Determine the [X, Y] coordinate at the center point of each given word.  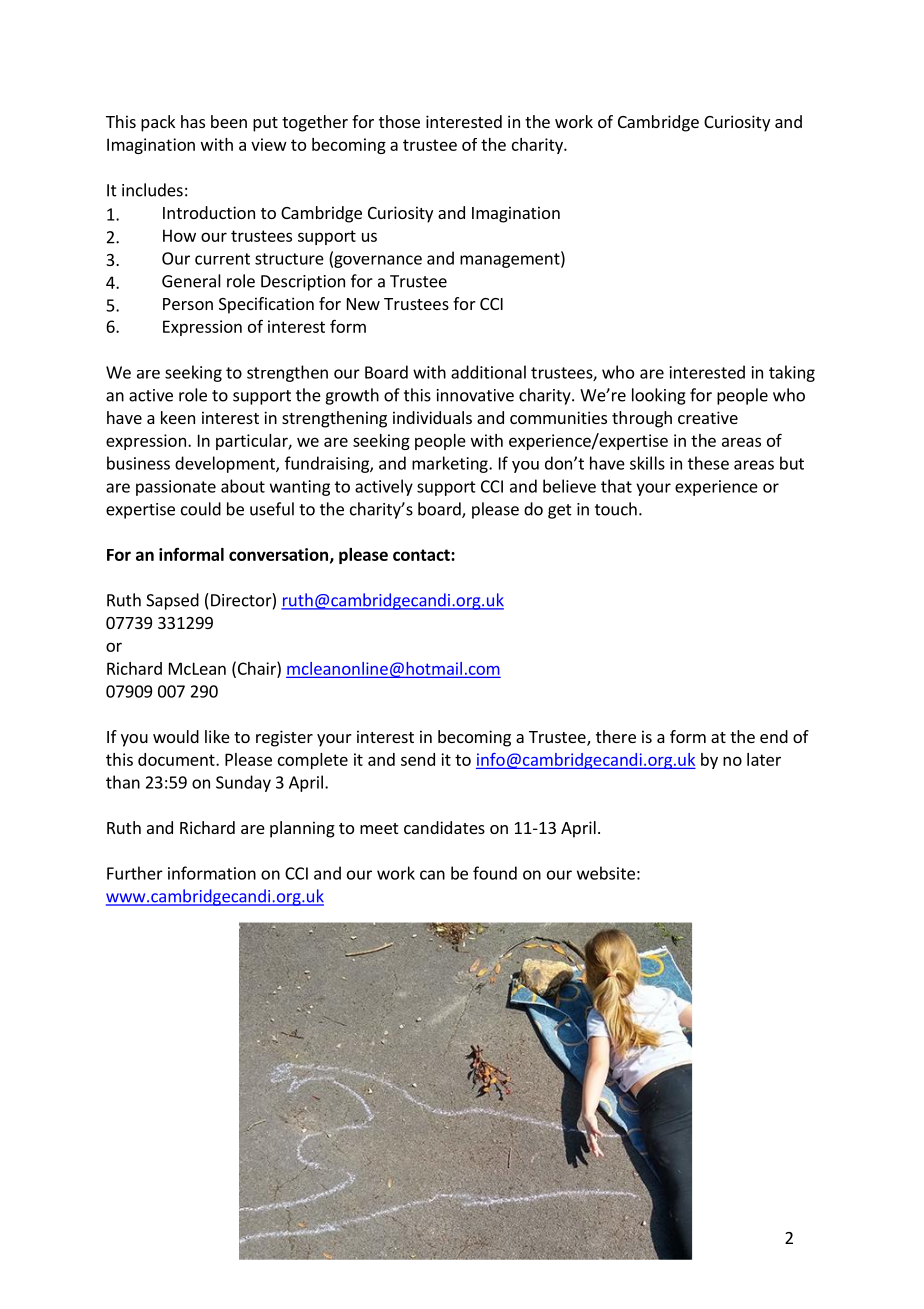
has [193, 121]
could [201, 509]
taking [792, 373]
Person [188, 304]
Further [135, 873]
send [418, 759]
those [399, 121]
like [217, 736]
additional [488, 372]
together [315, 123]
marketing [451, 464]
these [708, 463]
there [616, 736]
